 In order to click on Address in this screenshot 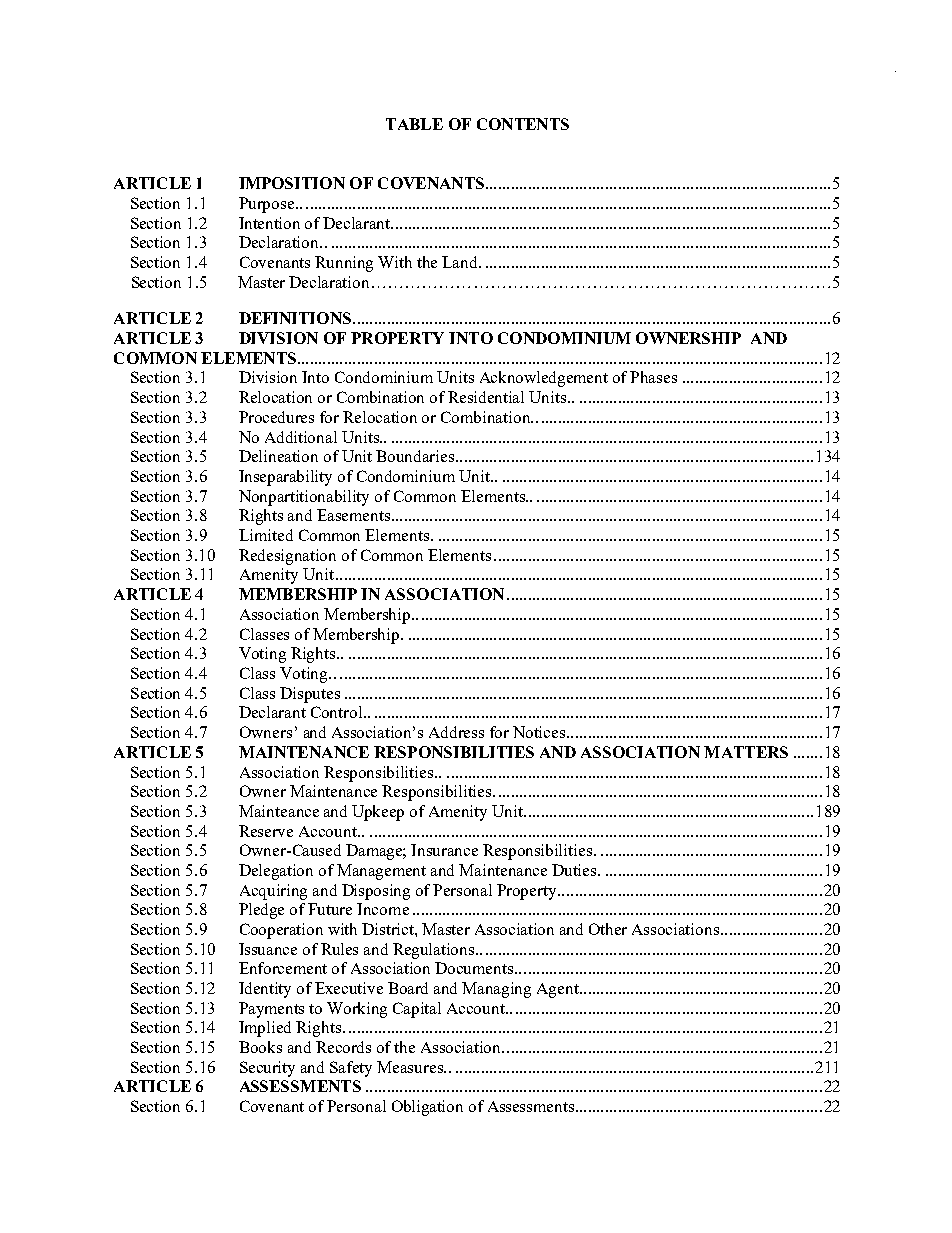, I will do `click(456, 732)`.
